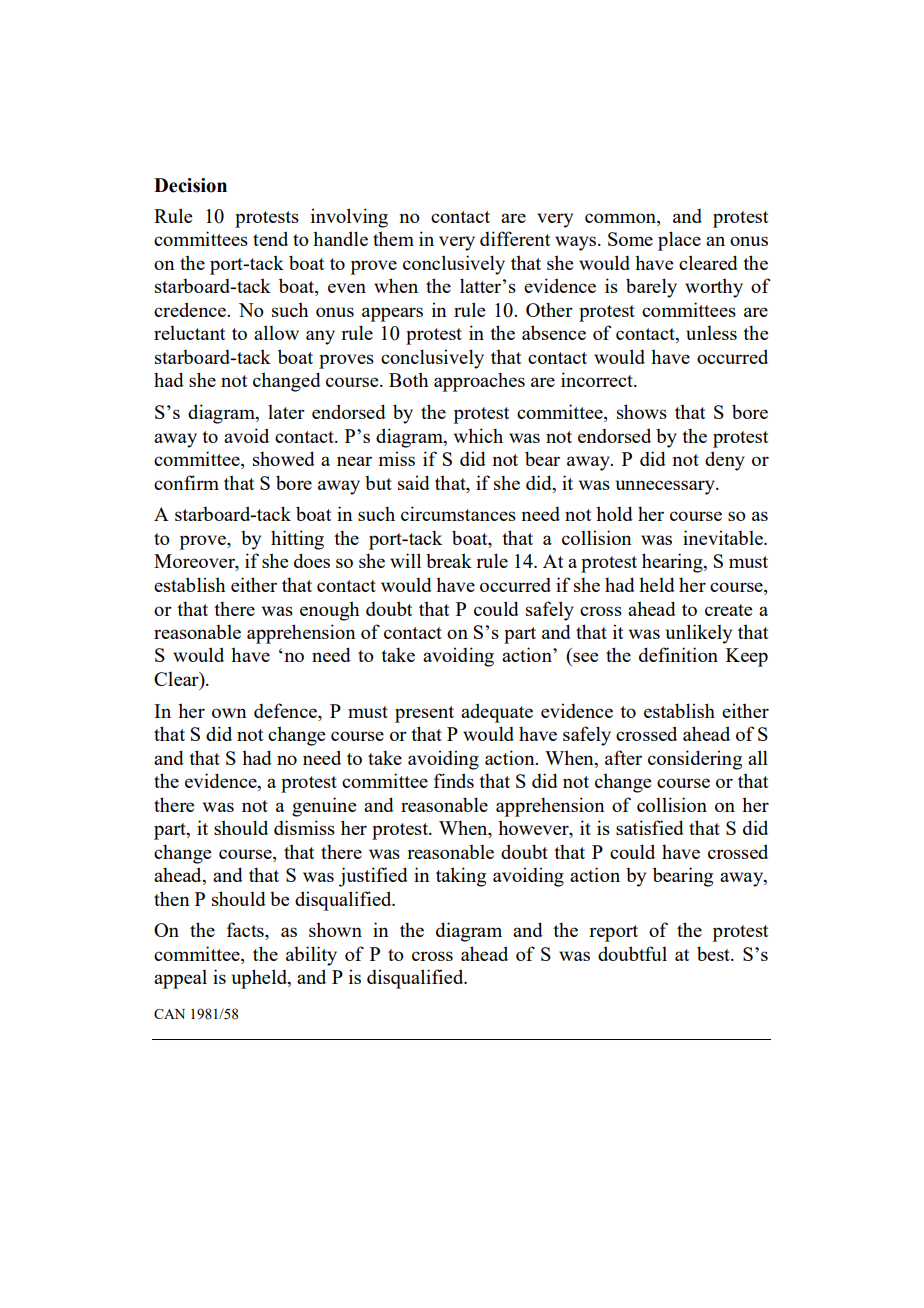  Describe the element at coordinates (270, 238) in the document. I see `tend` at that location.
